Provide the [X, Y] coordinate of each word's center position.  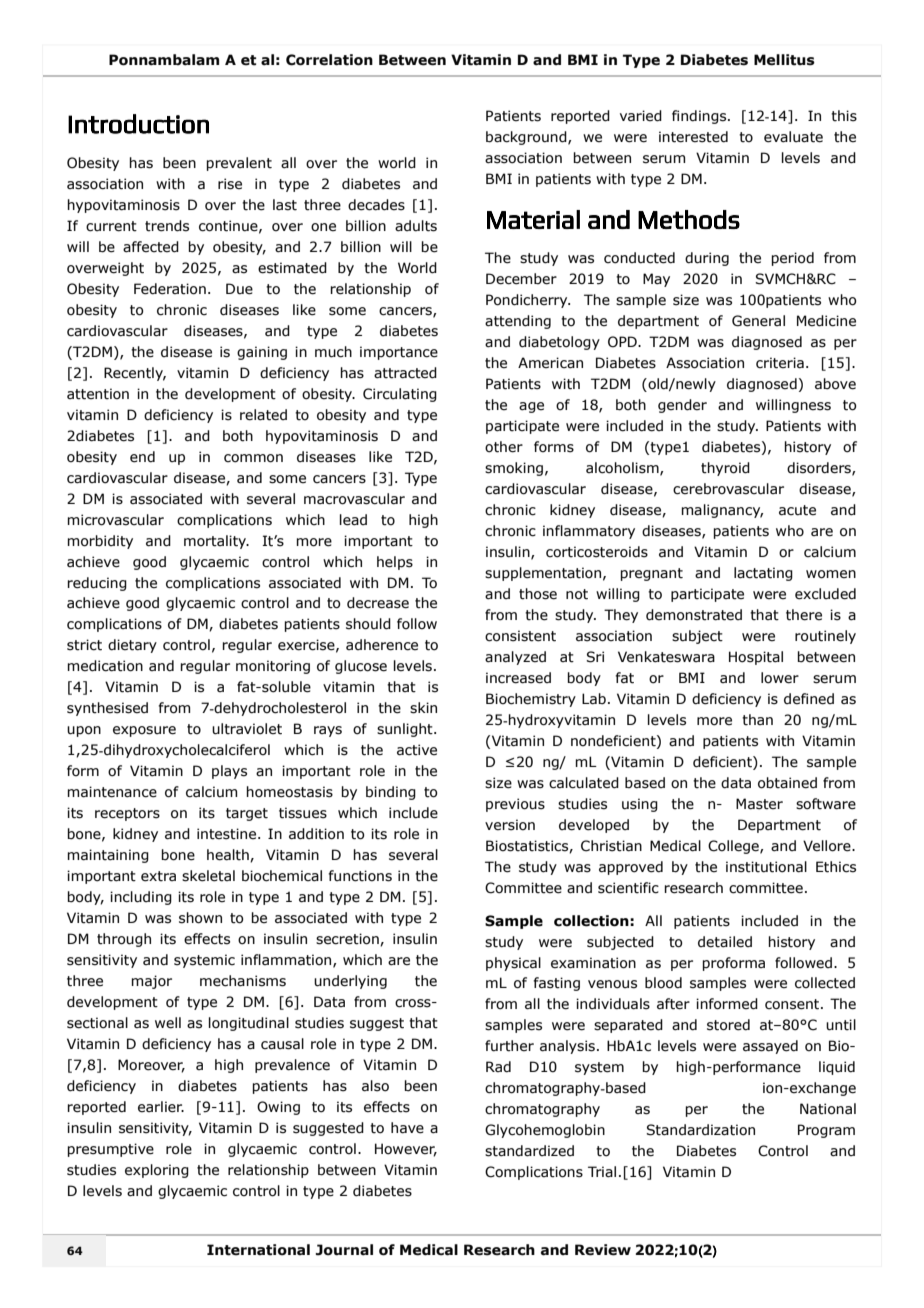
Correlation [329, 60]
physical [513, 964]
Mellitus [784, 60]
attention [98, 394]
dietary [132, 646]
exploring [157, 1171]
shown [200, 918]
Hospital [756, 658]
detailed [725, 942]
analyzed [515, 658]
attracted [405, 373]
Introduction [138, 124]
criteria [780, 363]
